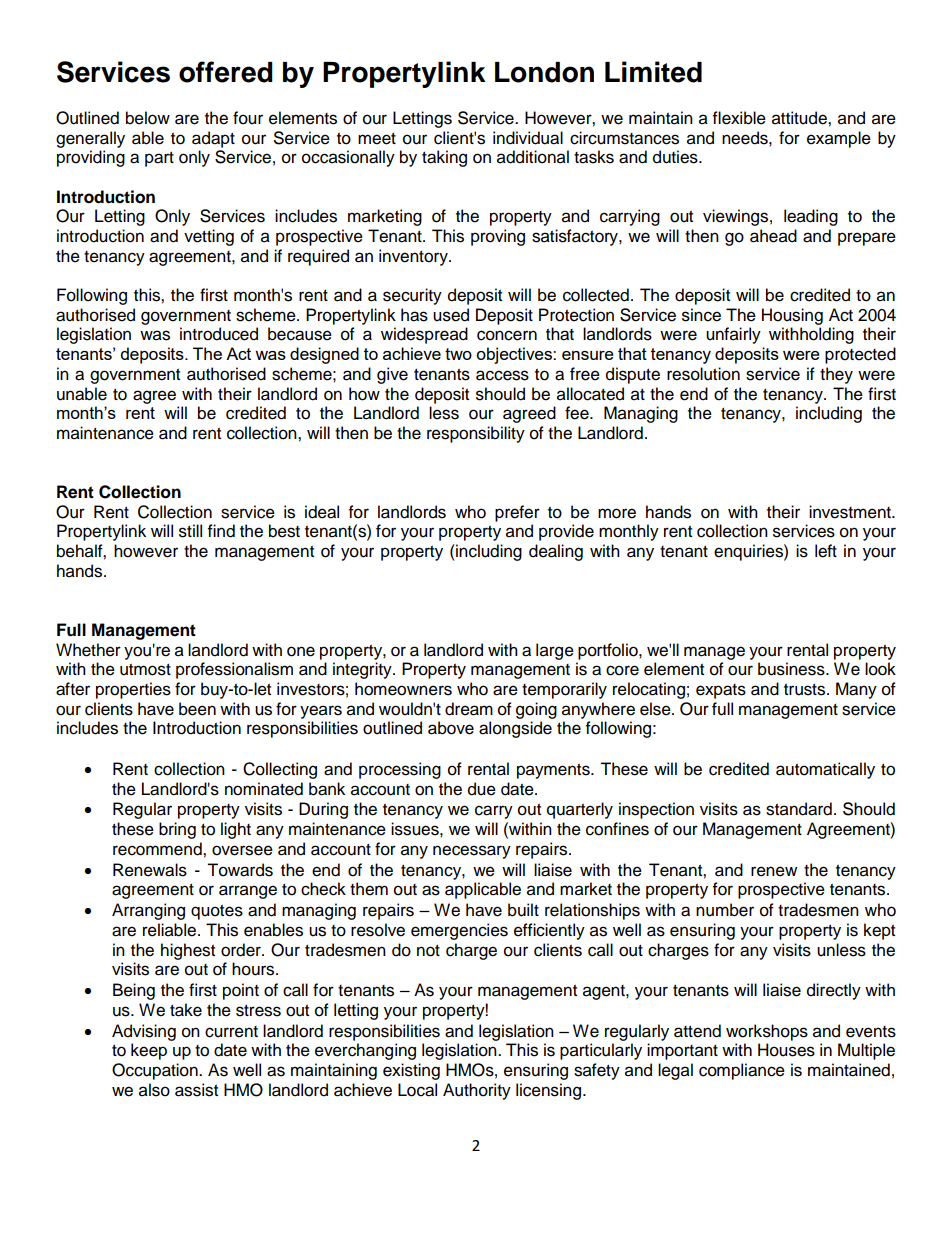  Describe the element at coordinates (190, 531) in the screenshot. I see `still` at that location.
